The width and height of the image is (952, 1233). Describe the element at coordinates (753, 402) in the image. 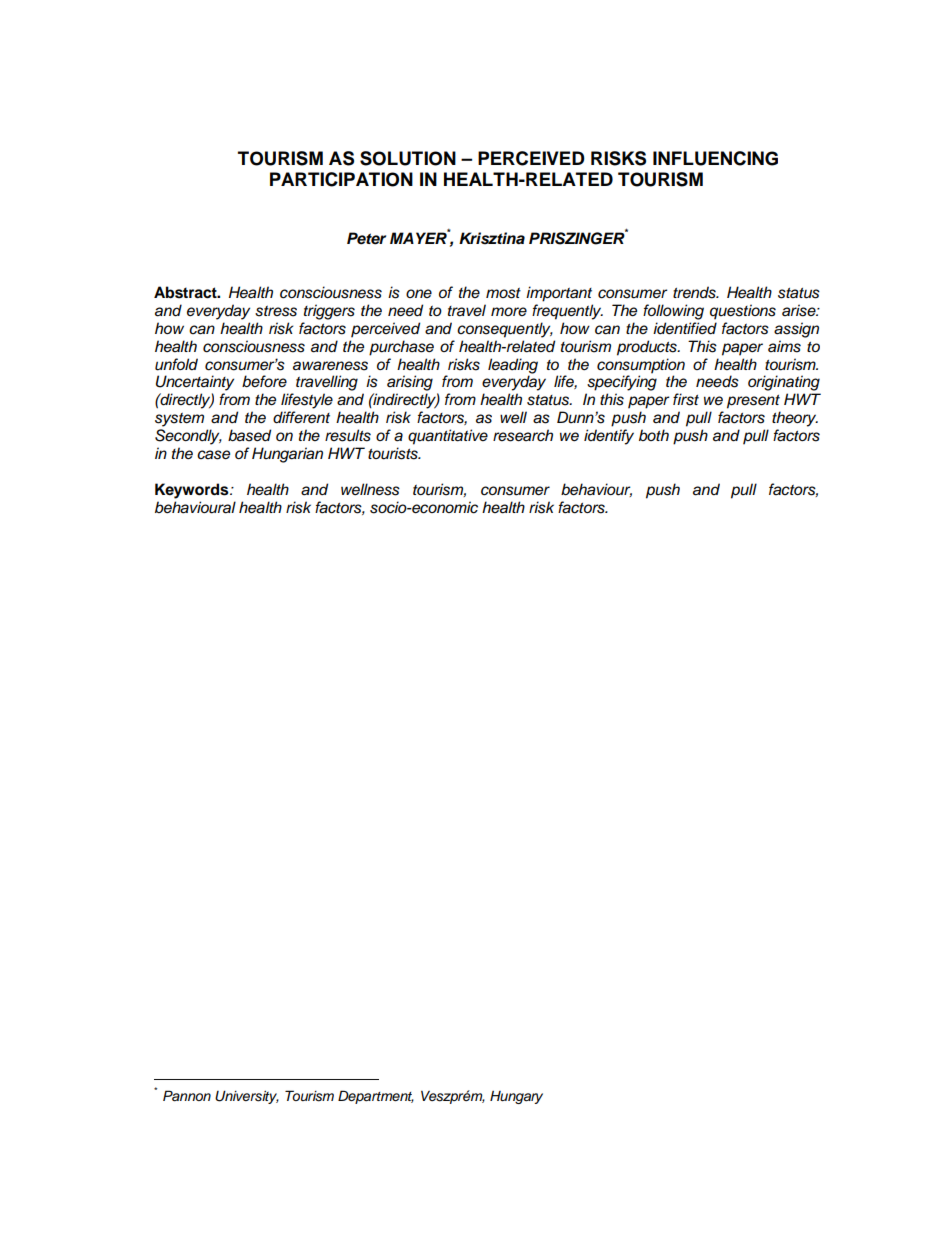

I see `present` at that location.
